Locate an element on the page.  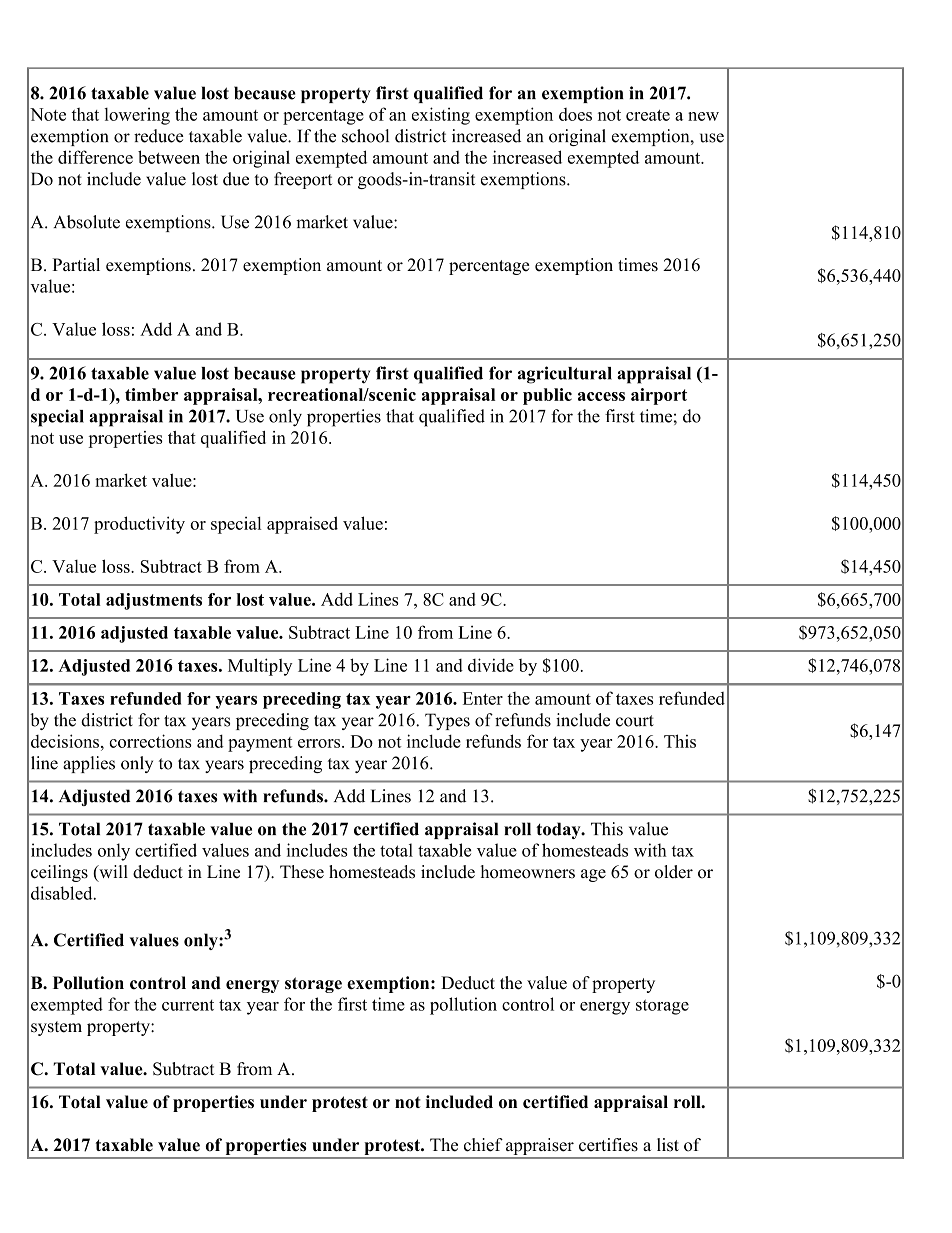
appraised is located at coordinates (302, 525).
